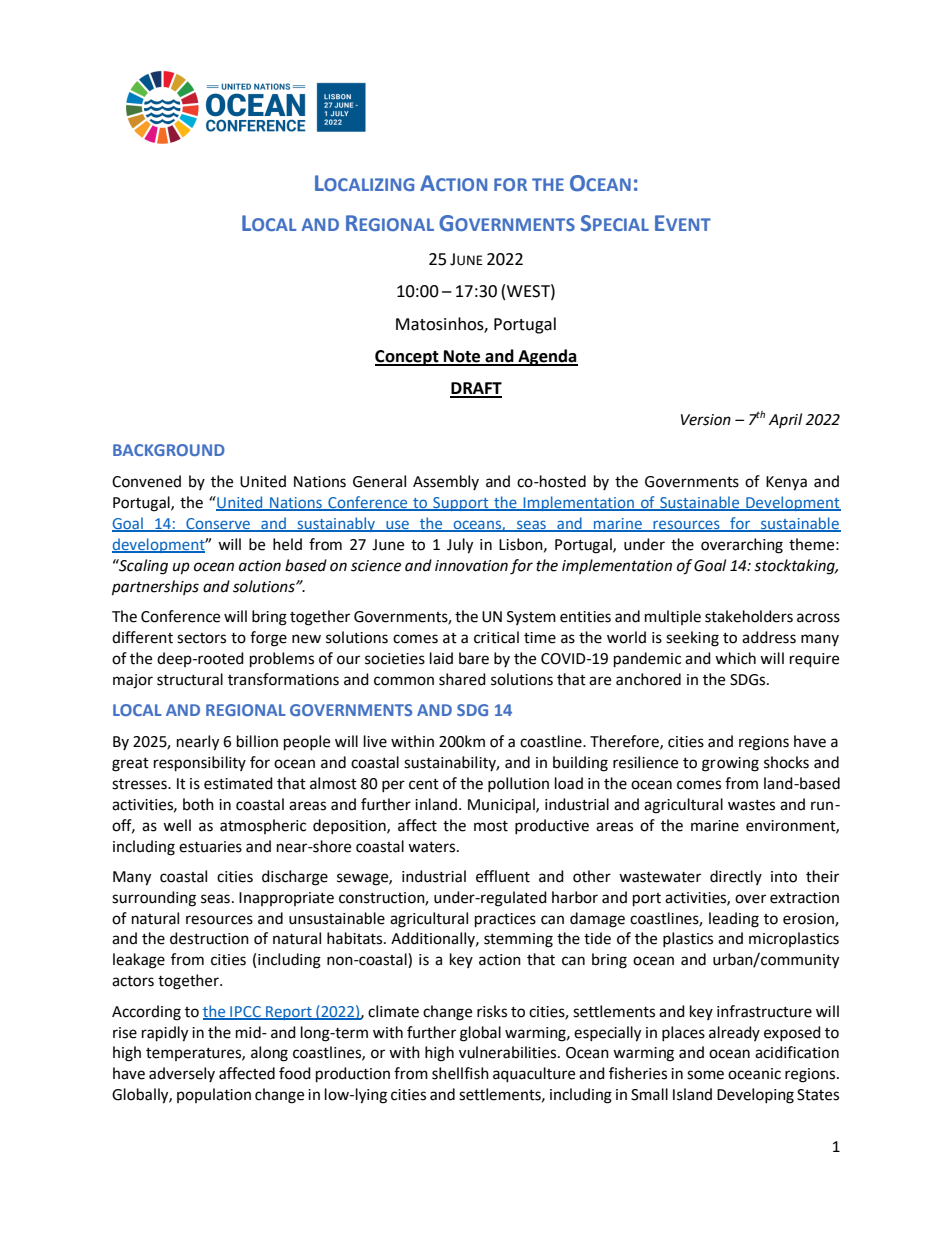 The height and width of the screenshot is (1233, 952). What do you see at coordinates (460, 1073) in the screenshot?
I see `shellfish` at bounding box center [460, 1073].
